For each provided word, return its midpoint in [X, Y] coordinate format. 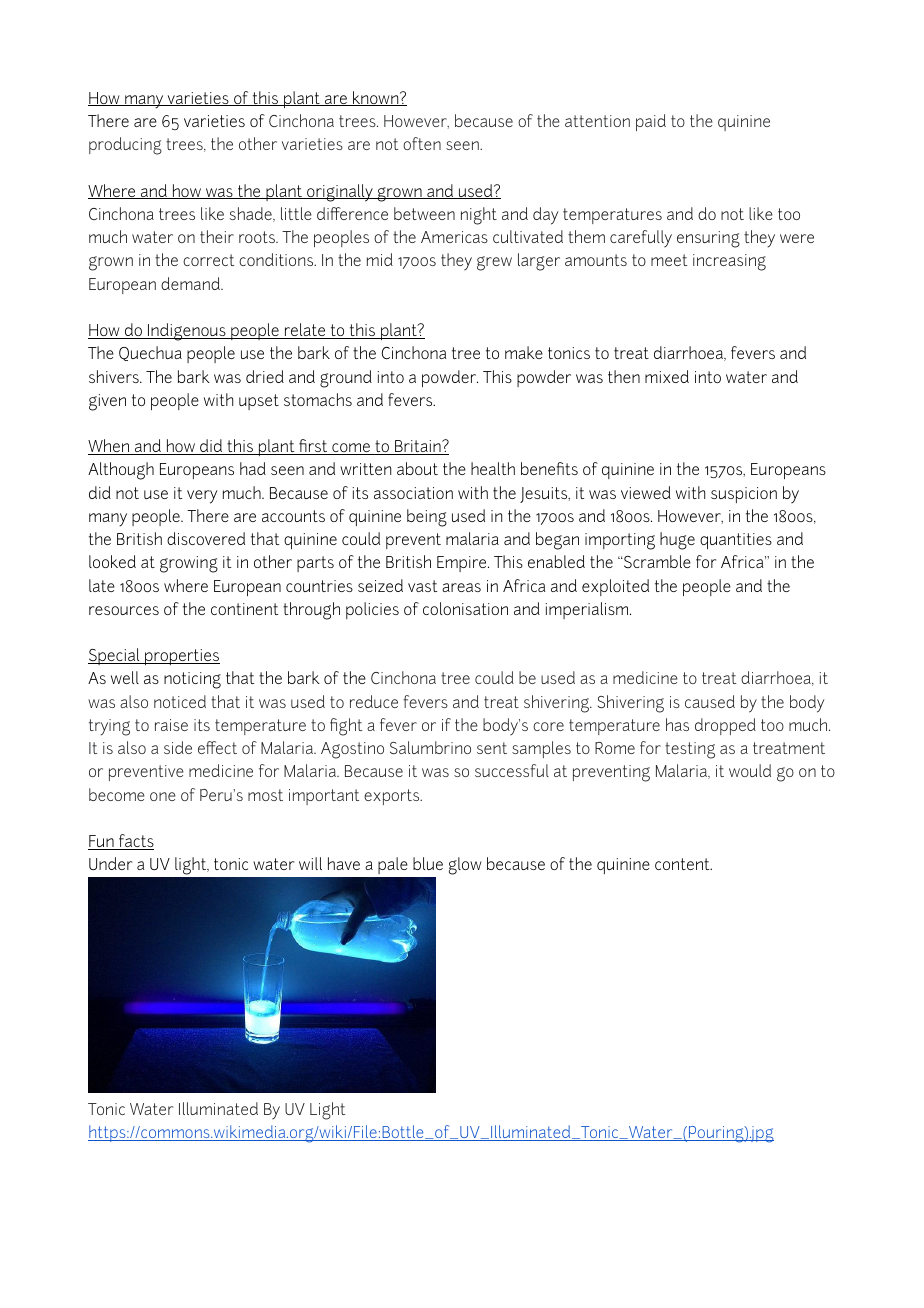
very [202, 497]
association [413, 493]
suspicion [744, 495]
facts [135, 842]
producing [125, 146]
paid [651, 122]
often [422, 143]
